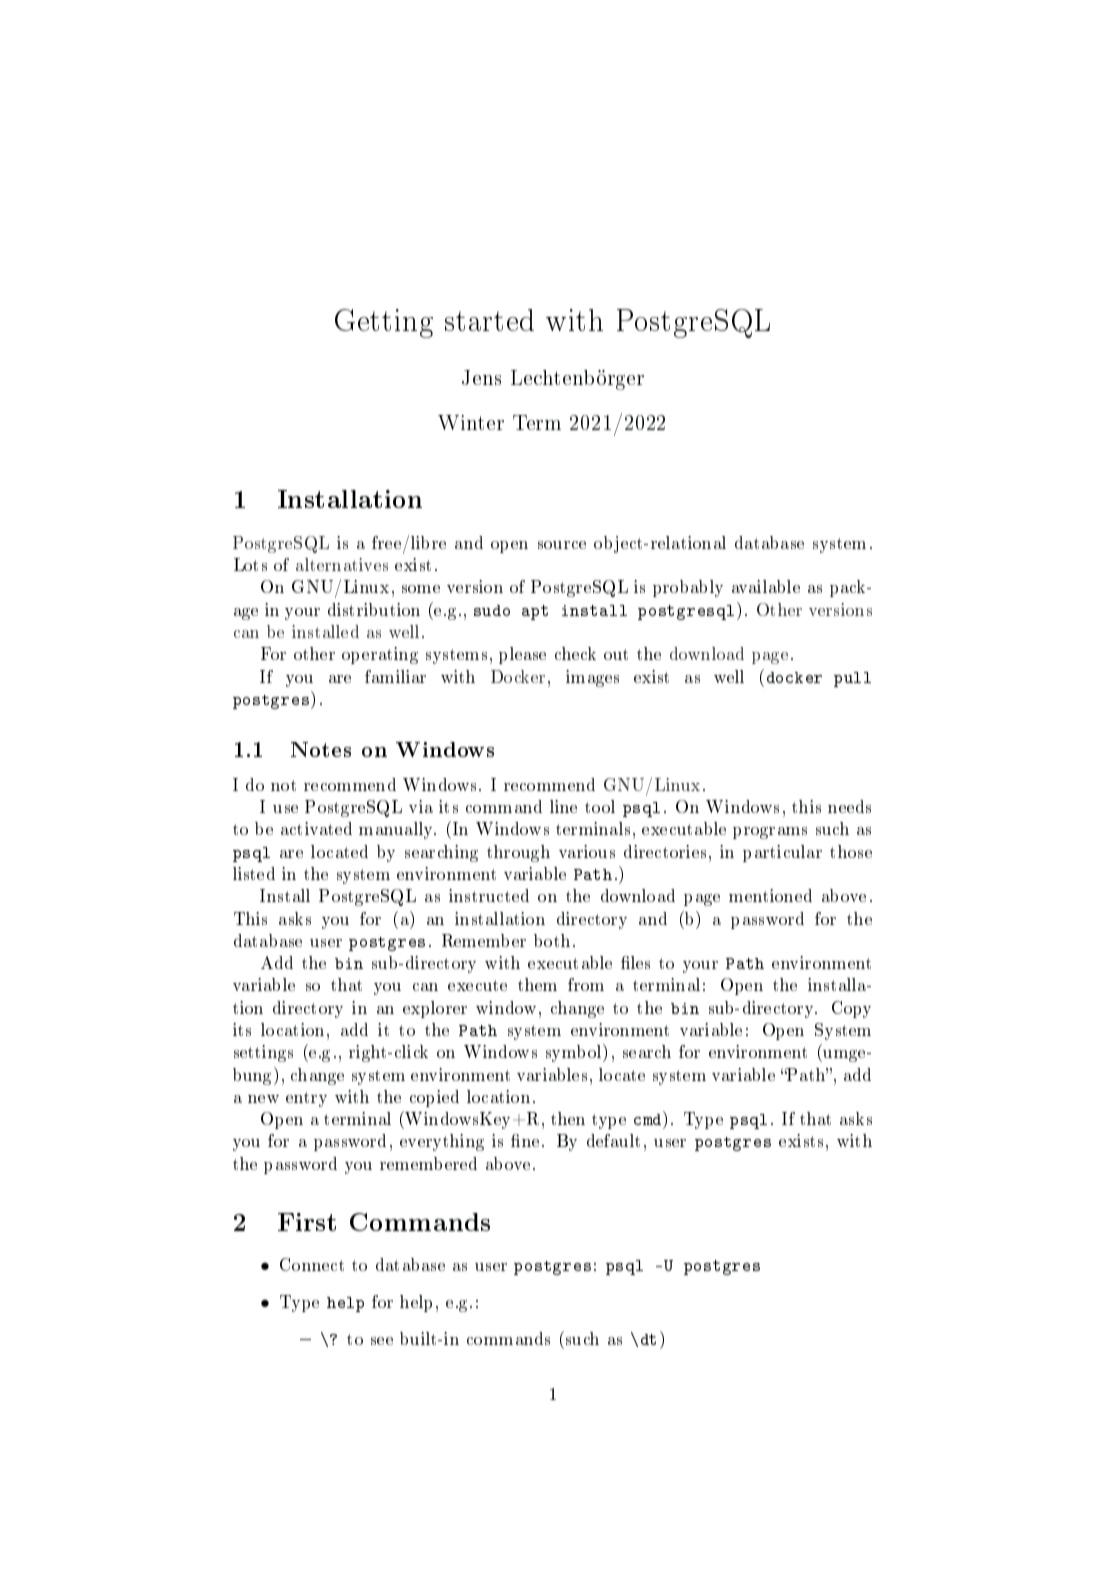 The height and width of the document is (1569, 1109). I want to click on line, so click(563, 806).
